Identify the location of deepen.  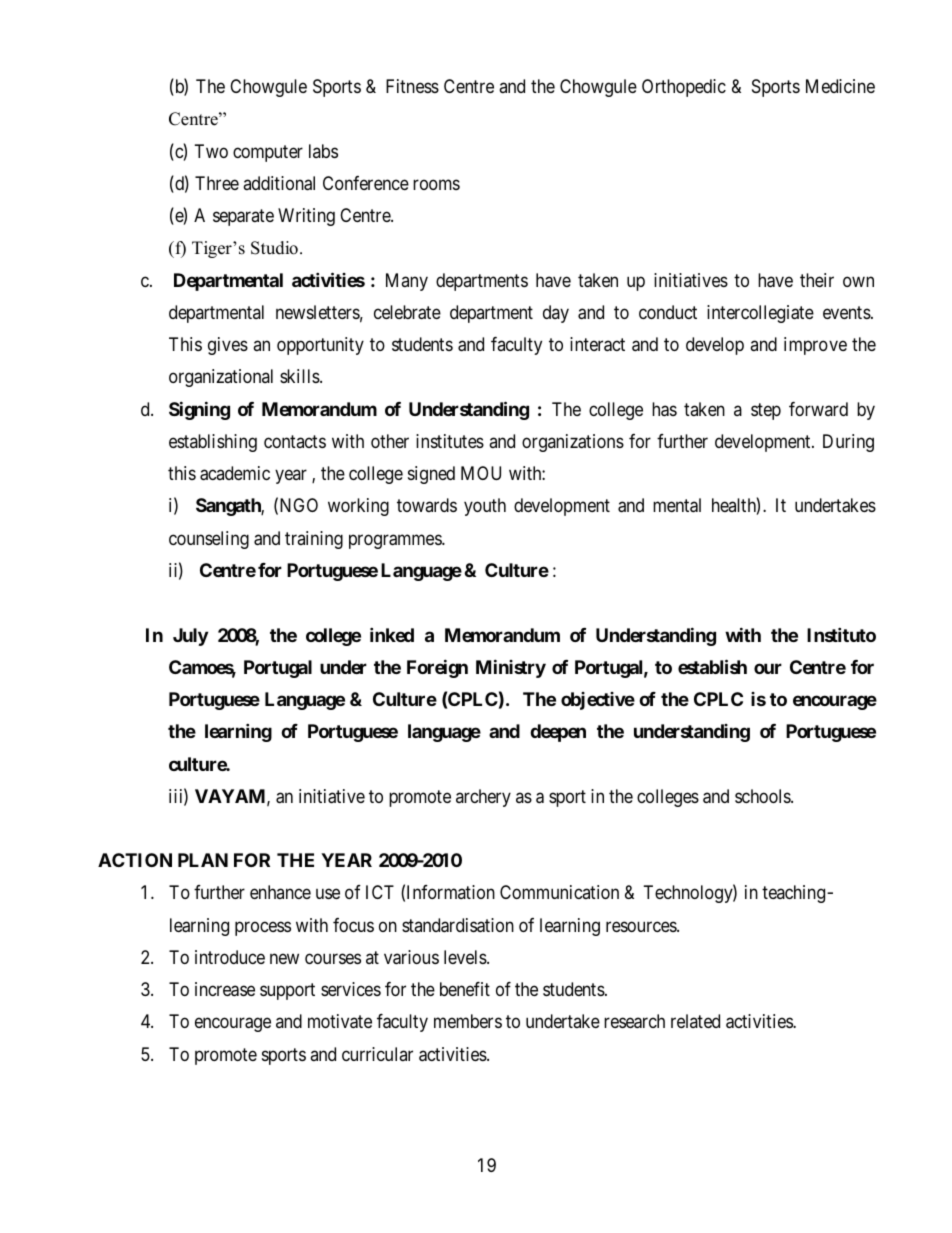
(558, 733).
